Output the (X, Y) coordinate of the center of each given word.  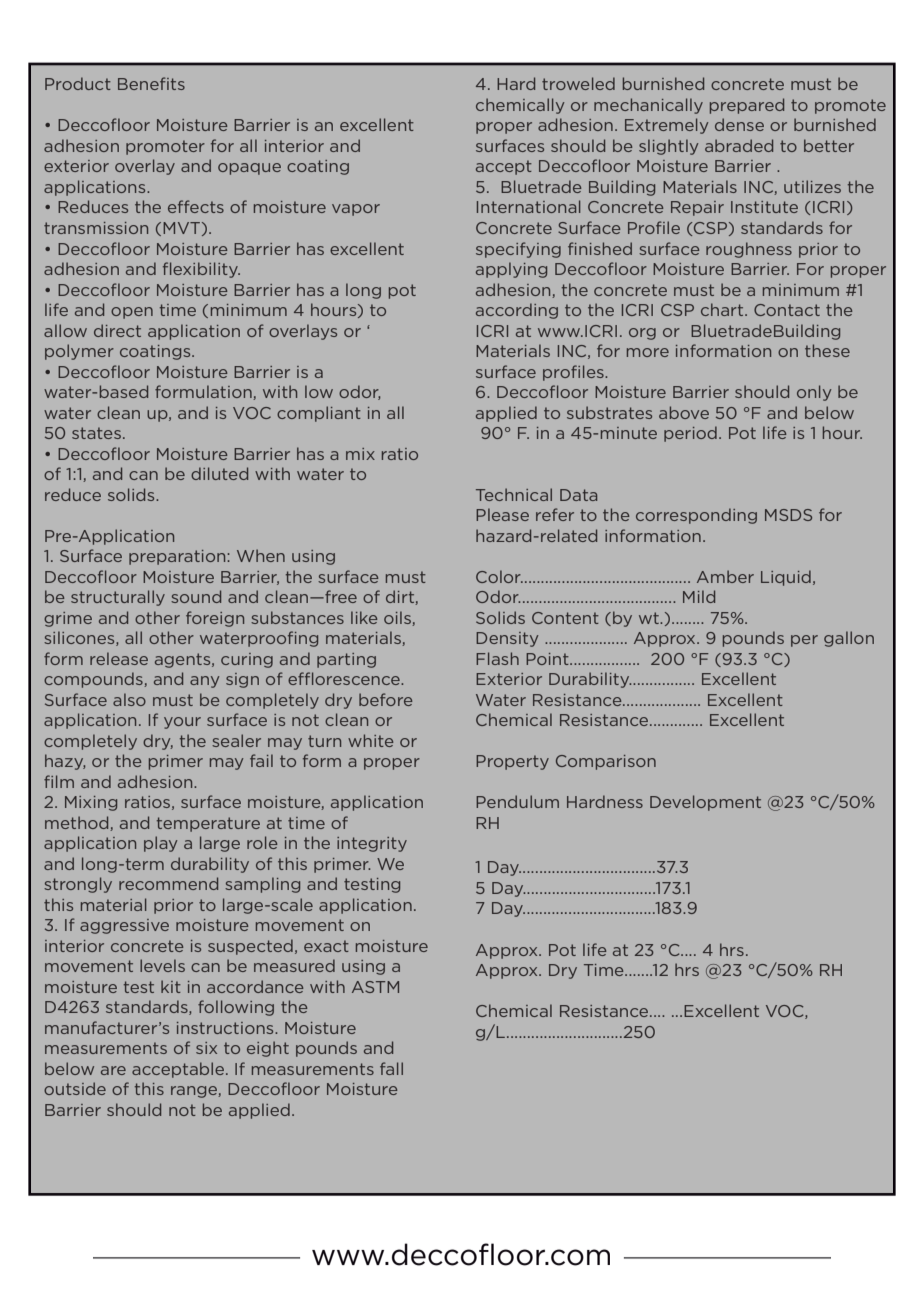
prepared (747, 106)
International (529, 206)
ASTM (375, 987)
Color (499, 576)
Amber (725, 576)
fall (391, 1068)
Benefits (151, 83)
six (206, 1048)
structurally (118, 598)
